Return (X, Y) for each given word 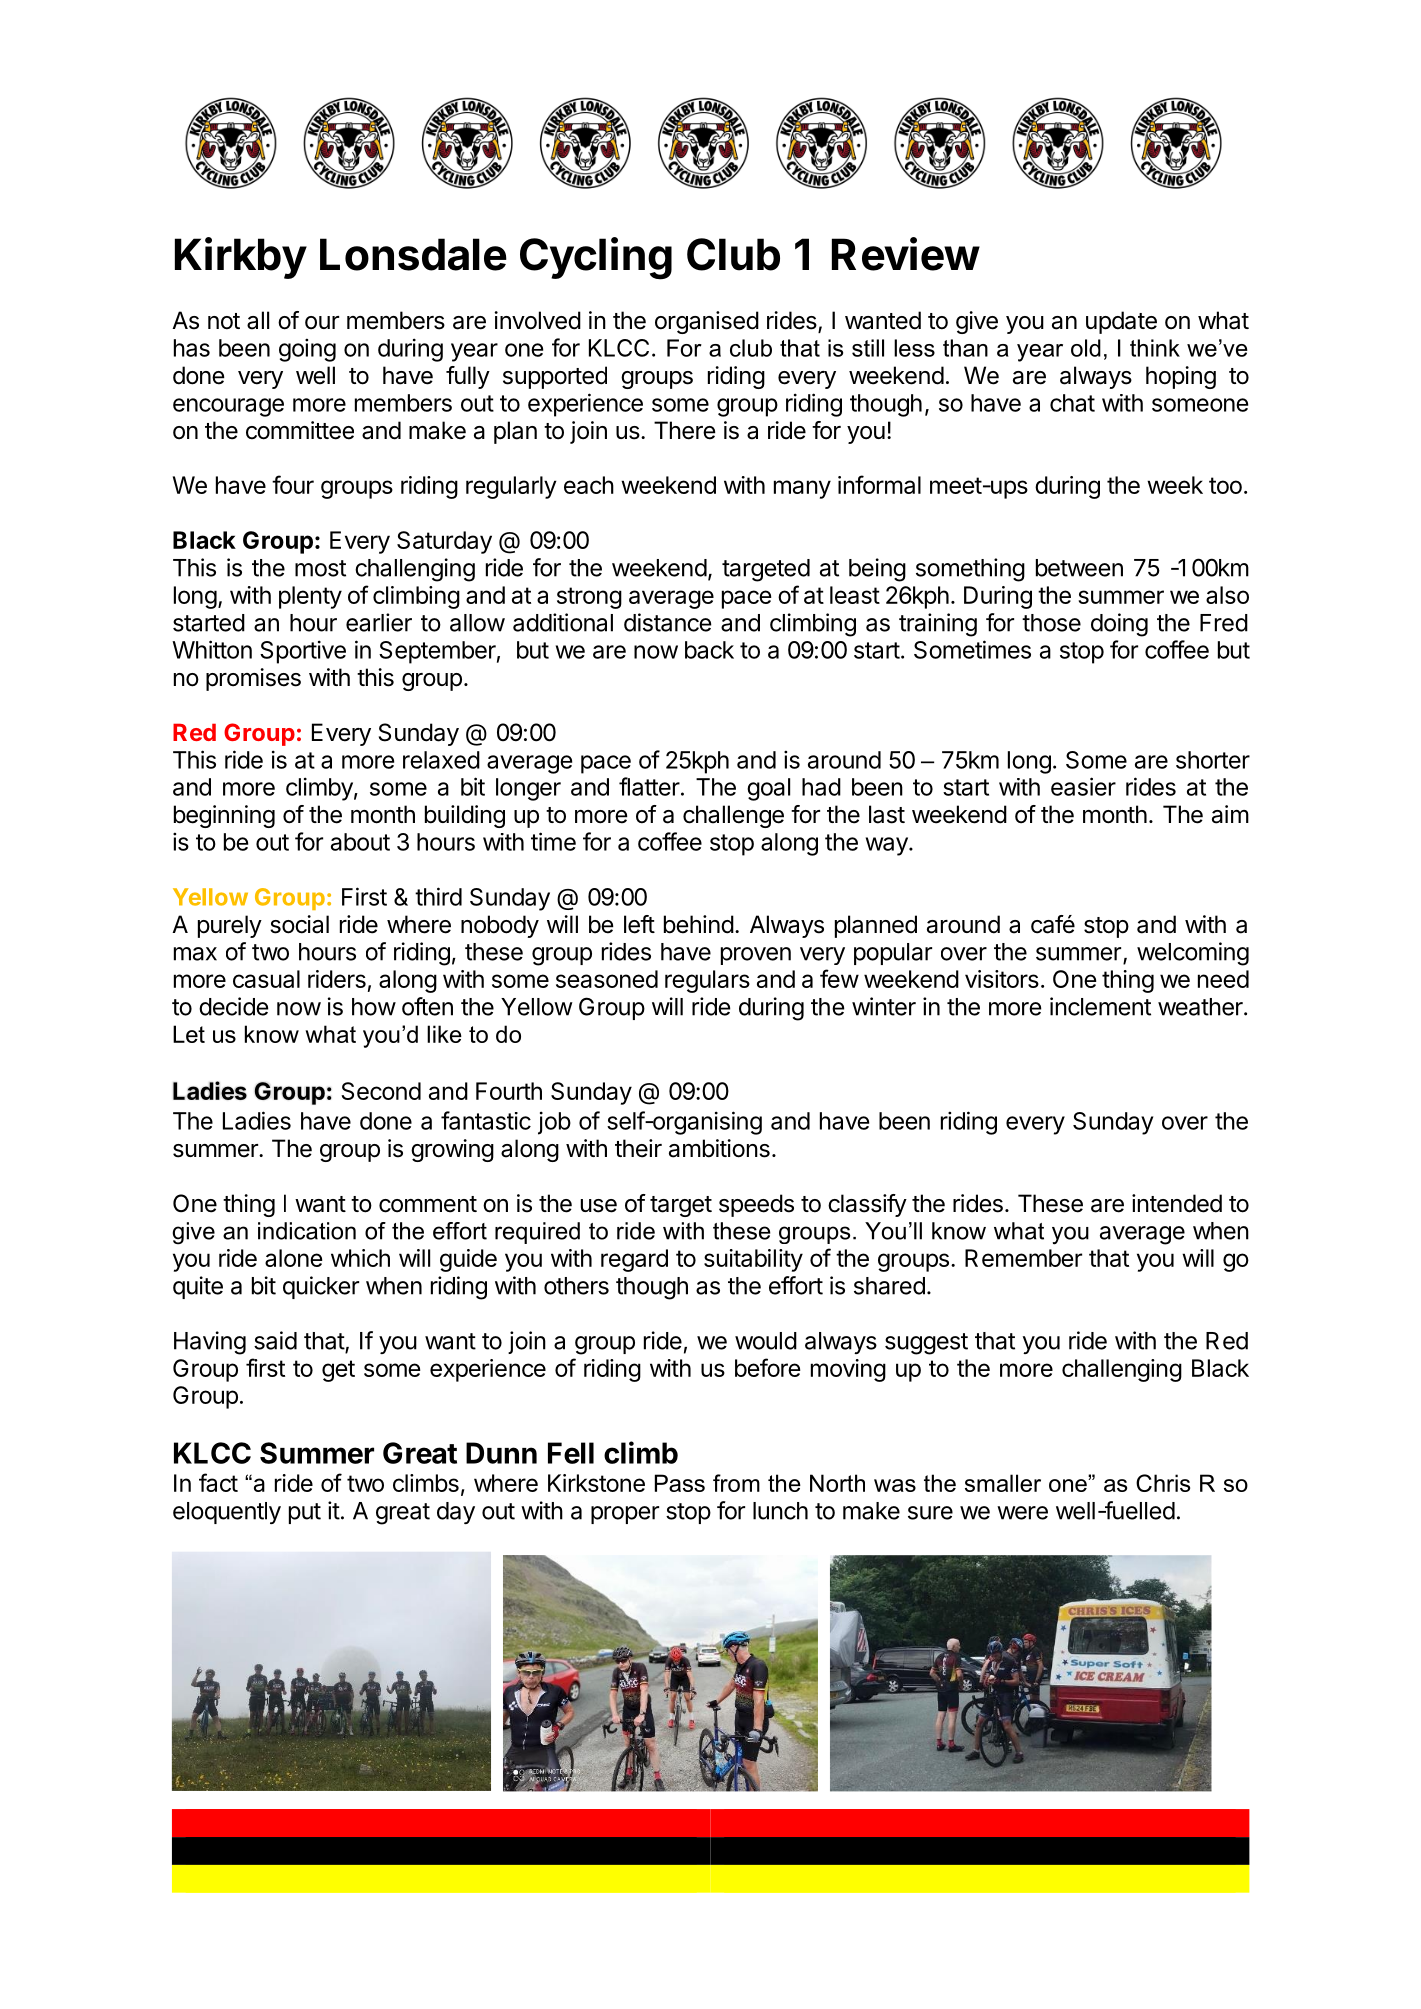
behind (699, 924)
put (305, 1513)
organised (707, 322)
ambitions (719, 1148)
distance (667, 622)
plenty (310, 597)
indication (307, 1231)
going (307, 350)
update (1121, 322)
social (299, 924)
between (1079, 568)
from (736, 1483)
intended (1177, 1203)
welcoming (1193, 954)
